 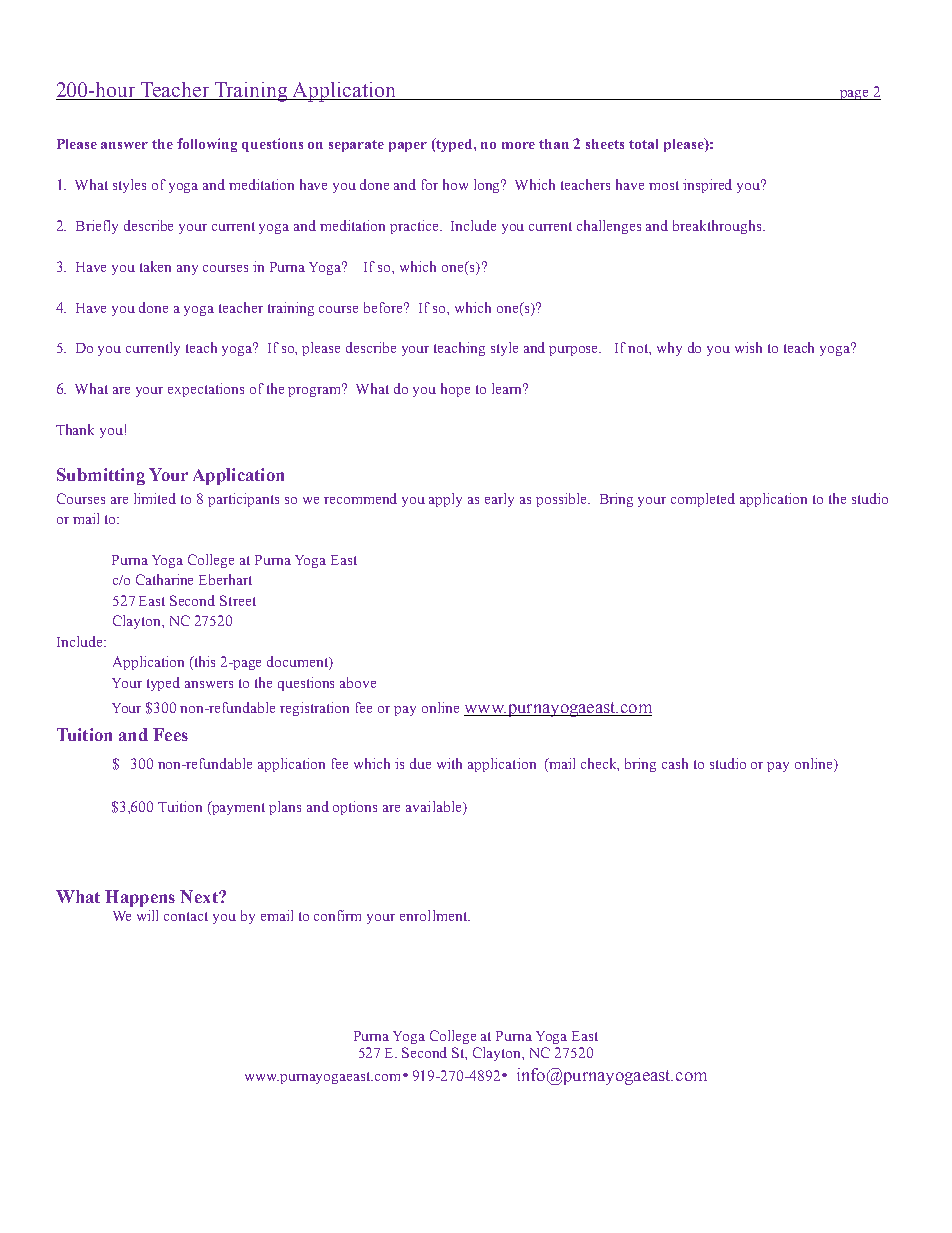 What do you see at coordinates (420, 763) in the screenshot?
I see `due` at bounding box center [420, 763].
